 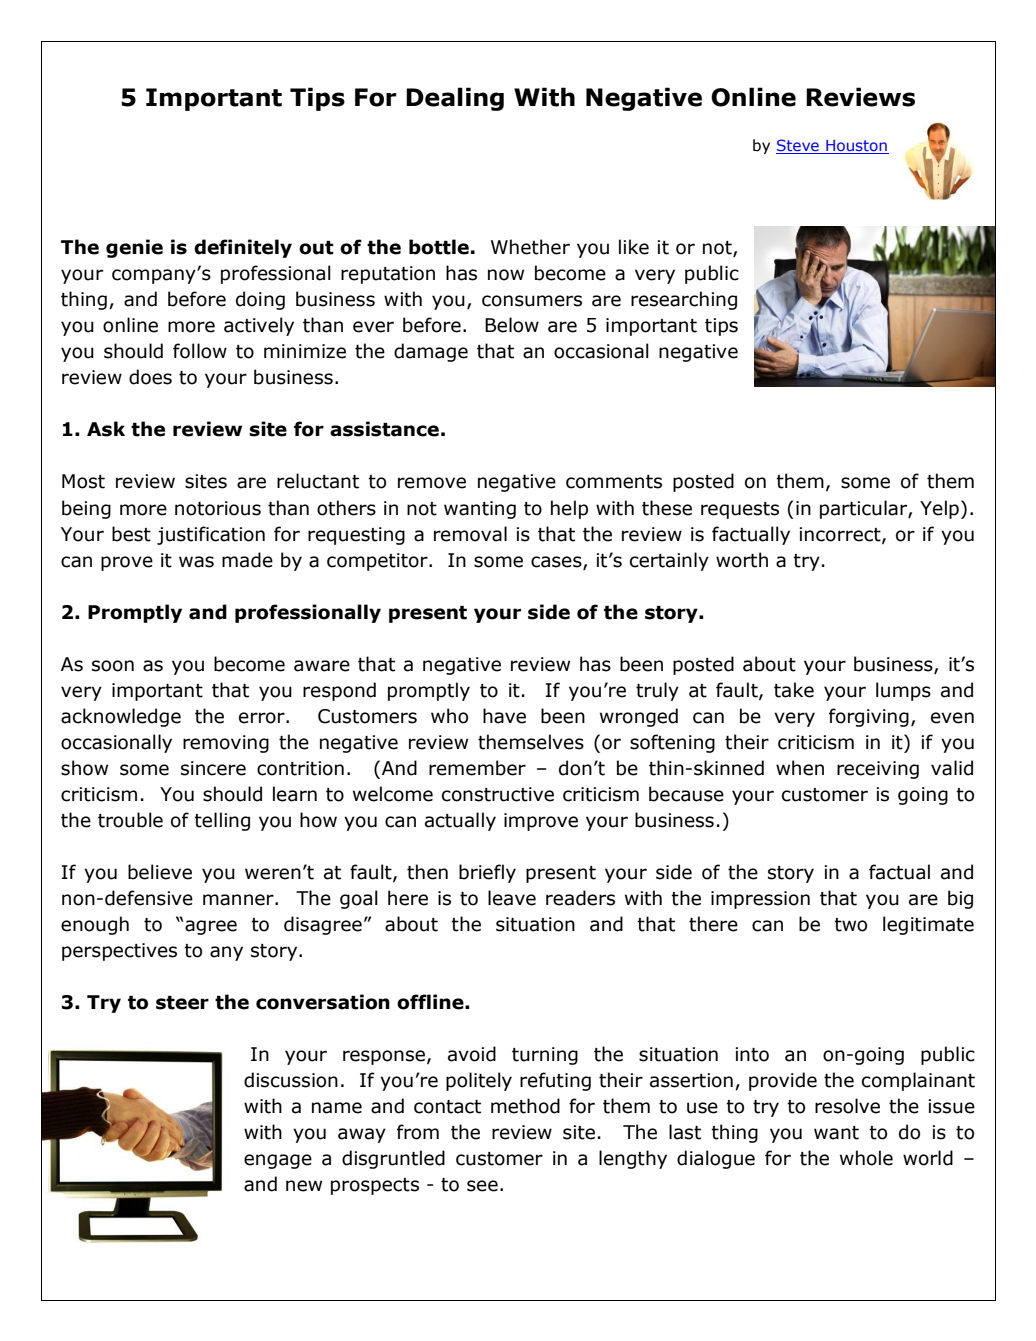 What do you see at coordinates (512, 898) in the screenshot?
I see `leave` at bounding box center [512, 898].
